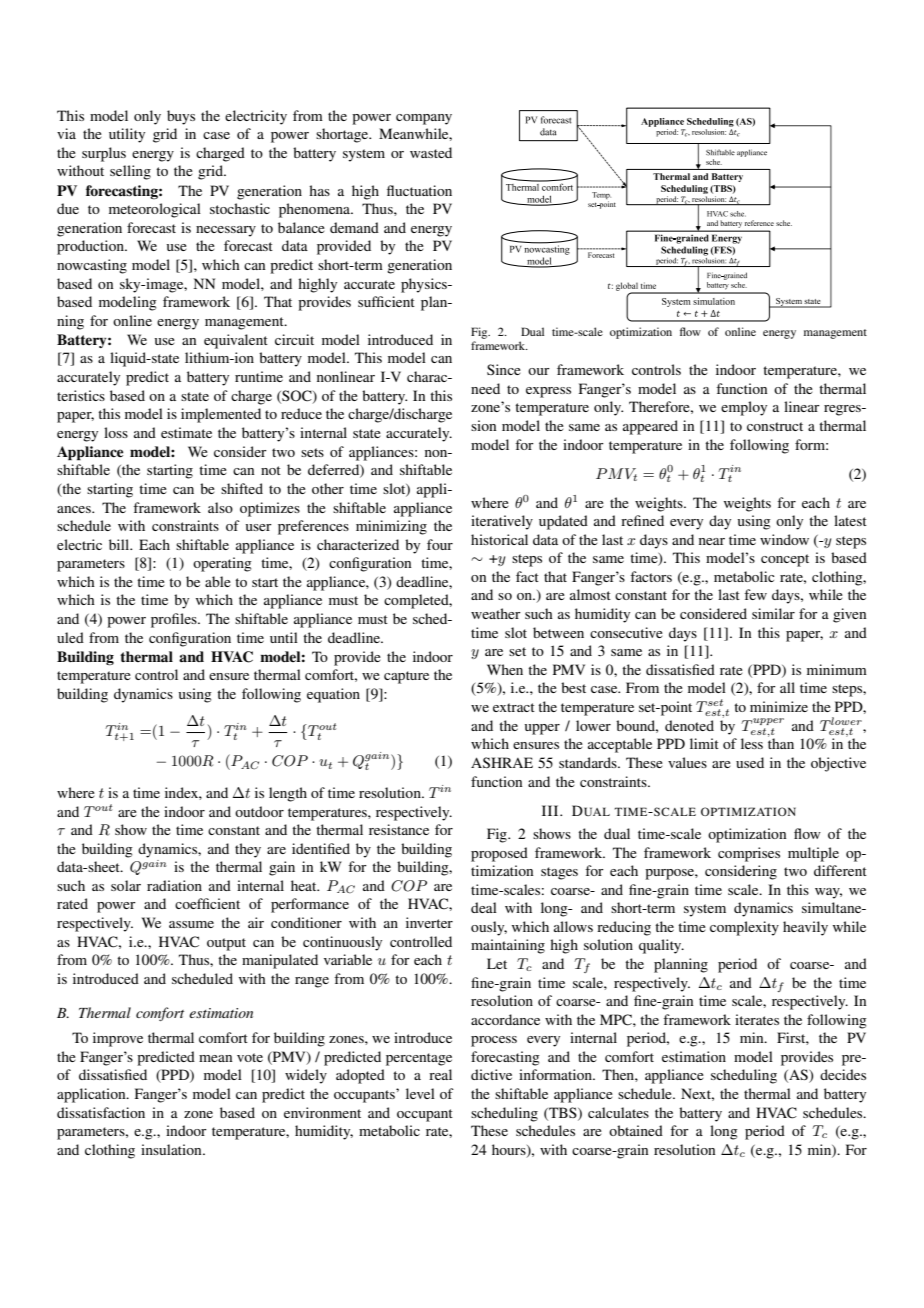 Image resolution: width=924 pixels, height=1308 pixels. What do you see at coordinates (773, 613) in the page?
I see `similar` at bounding box center [773, 613].
